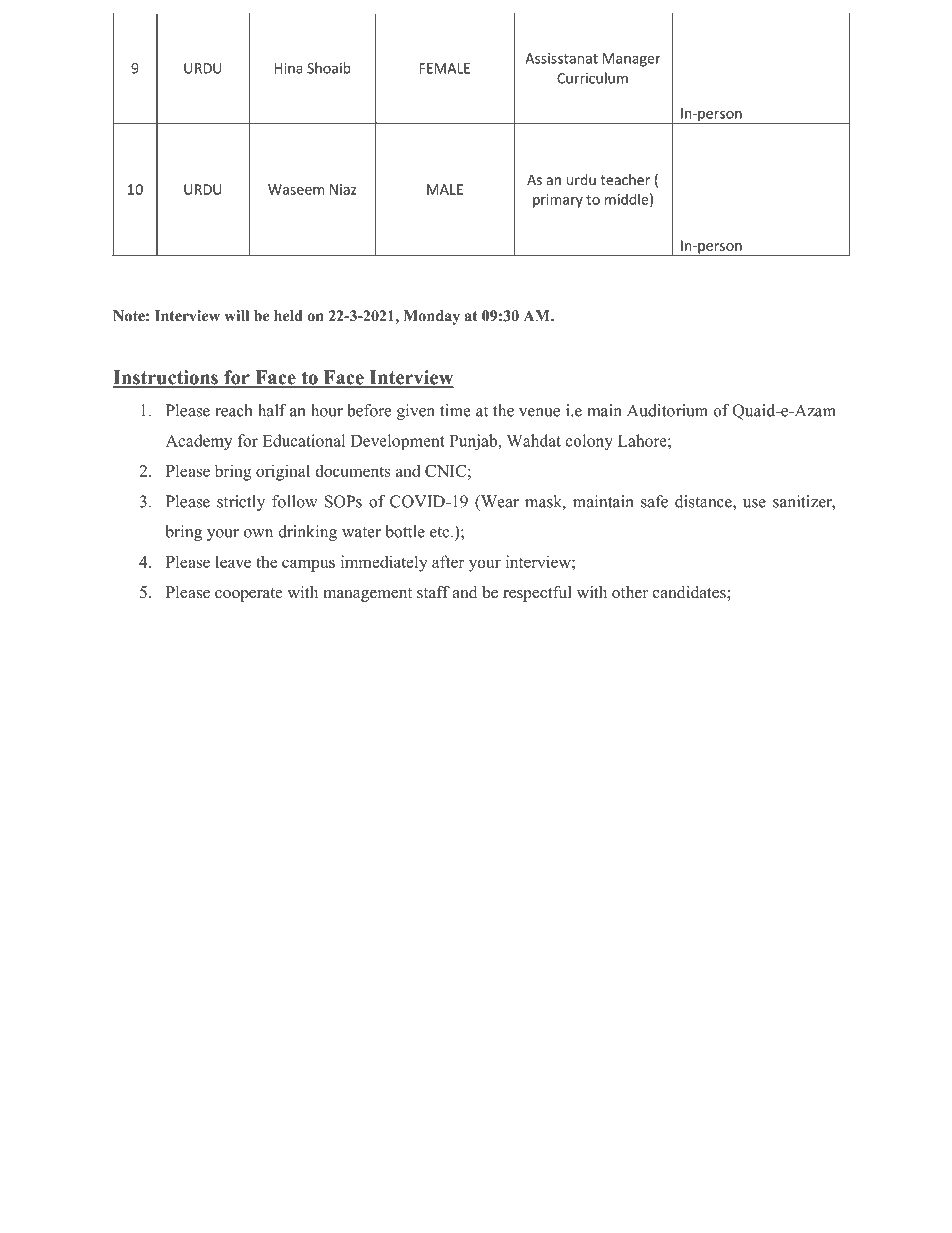 This image has height=1233, width=952. I want to click on Monday, so click(432, 317).
